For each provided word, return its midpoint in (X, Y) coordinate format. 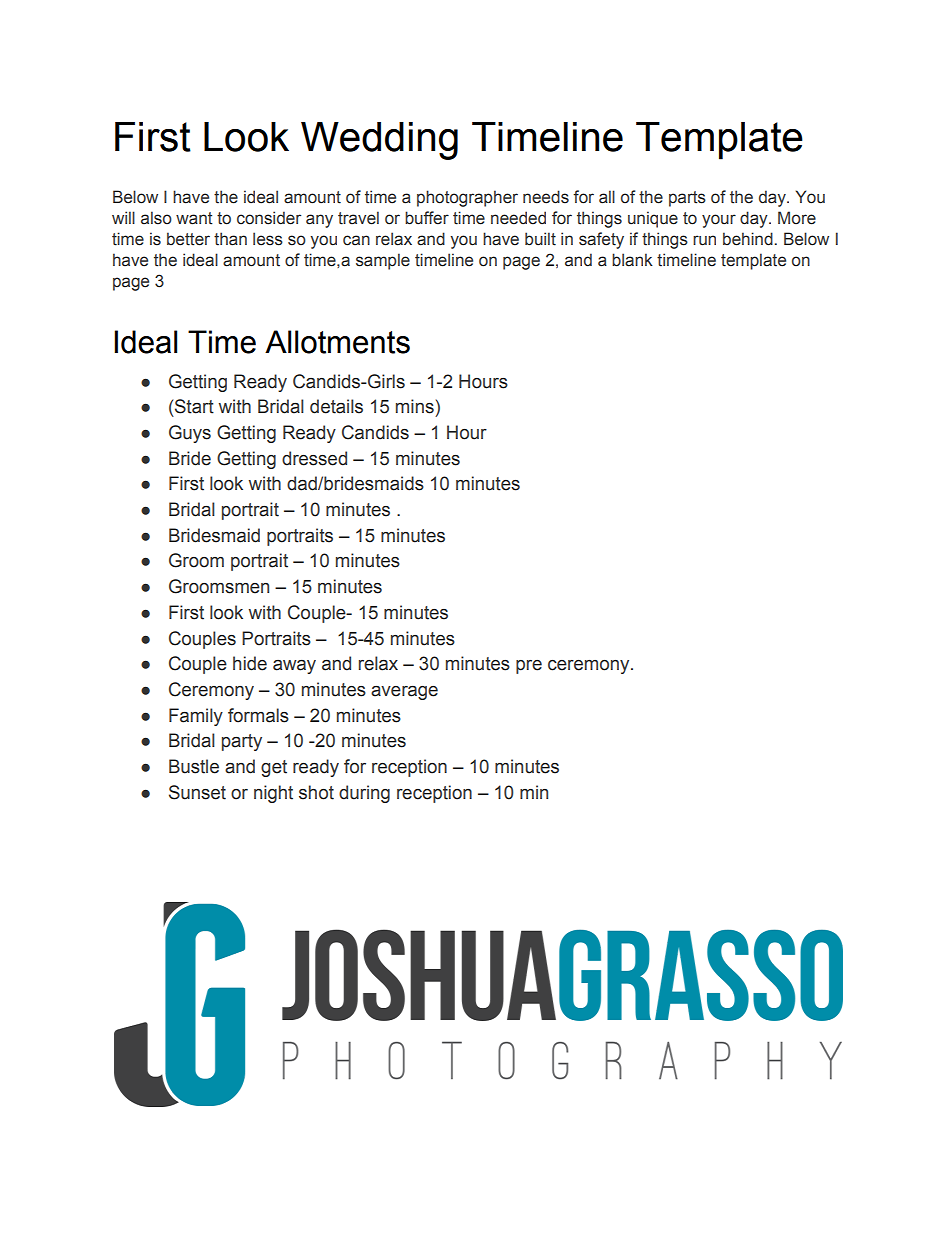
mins (415, 406)
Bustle (194, 766)
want (194, 218)
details (336, 406)
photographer (467, 198)
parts (687, 199)
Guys (190, 434)
